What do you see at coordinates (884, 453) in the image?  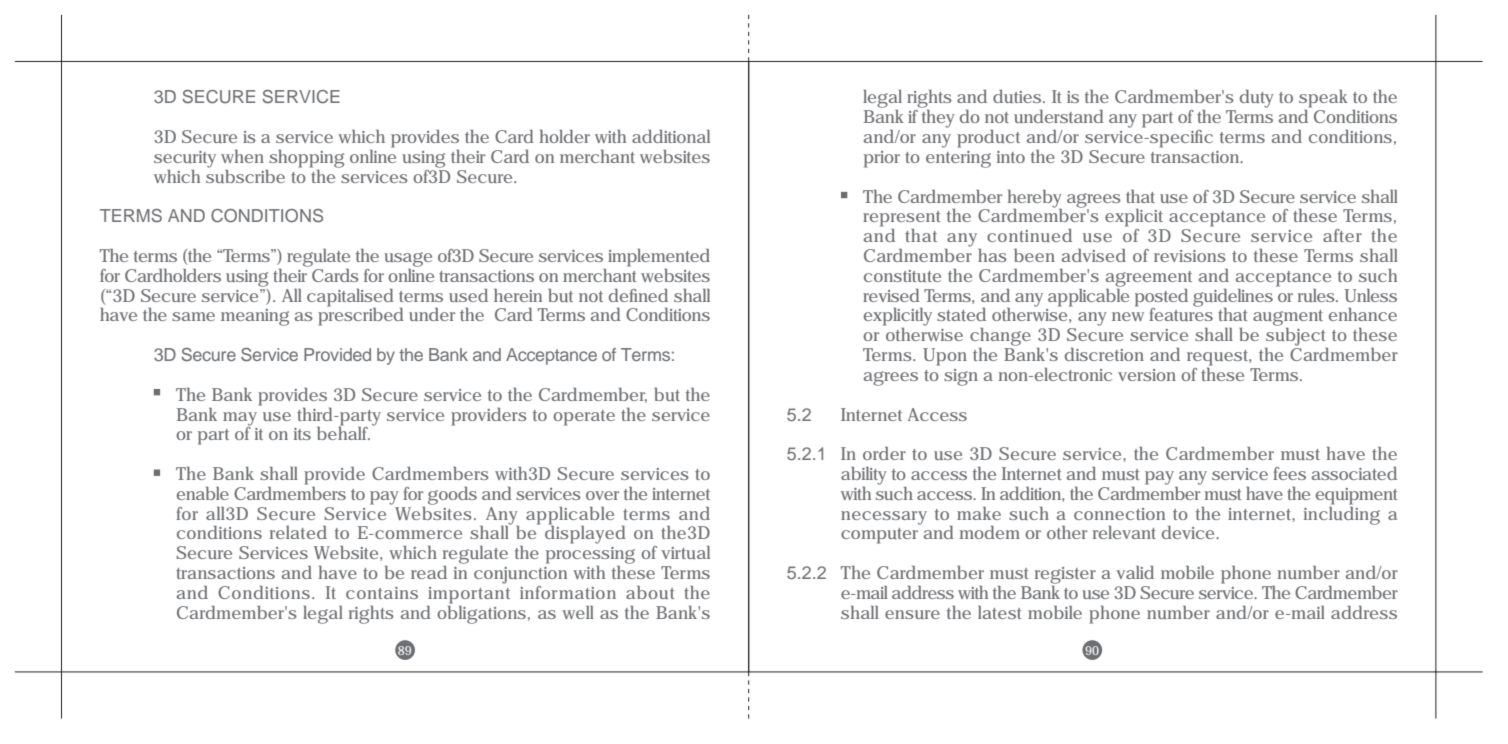 I see `order` at bounding box center [884, 453].
